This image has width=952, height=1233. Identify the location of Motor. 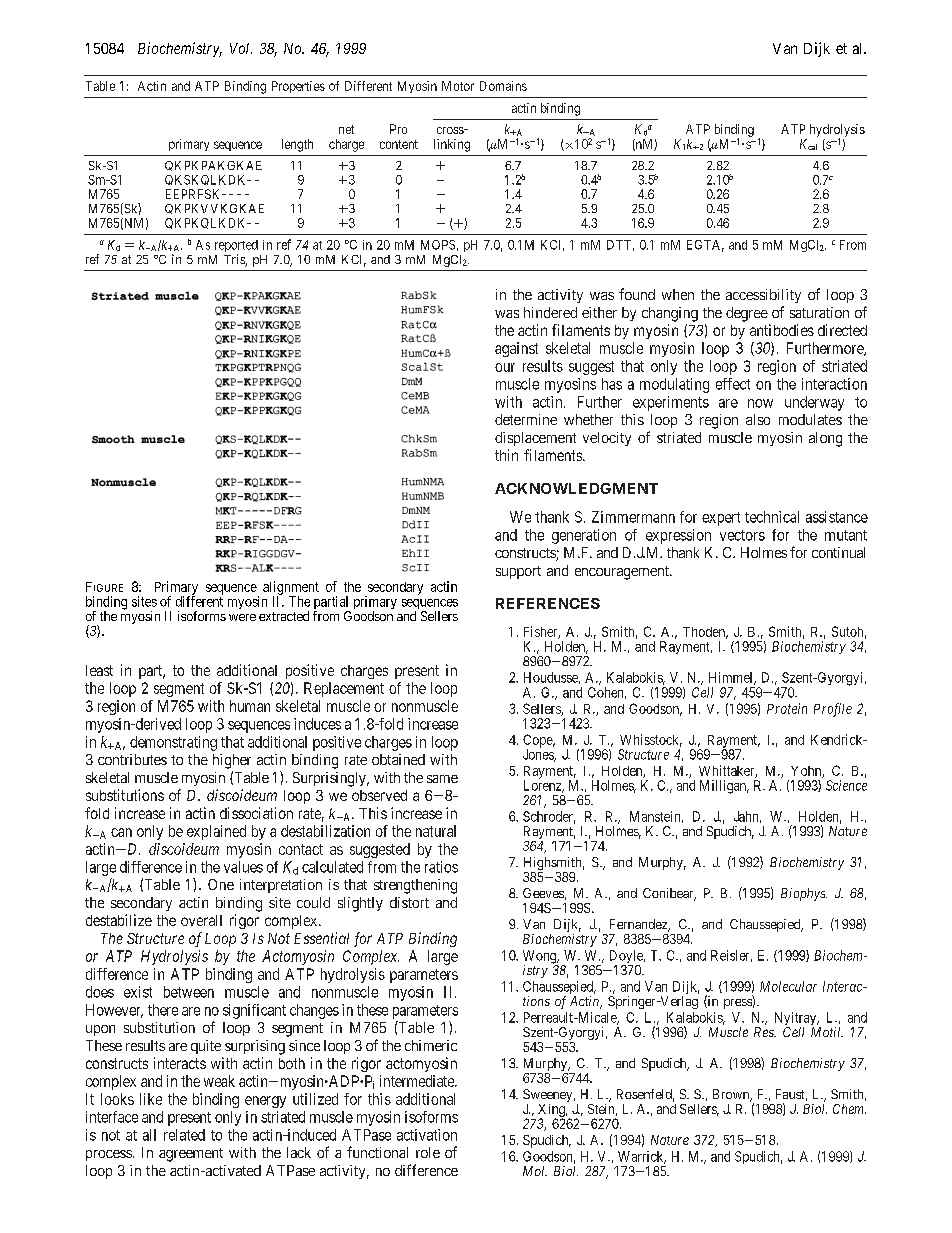
(458, 86).
